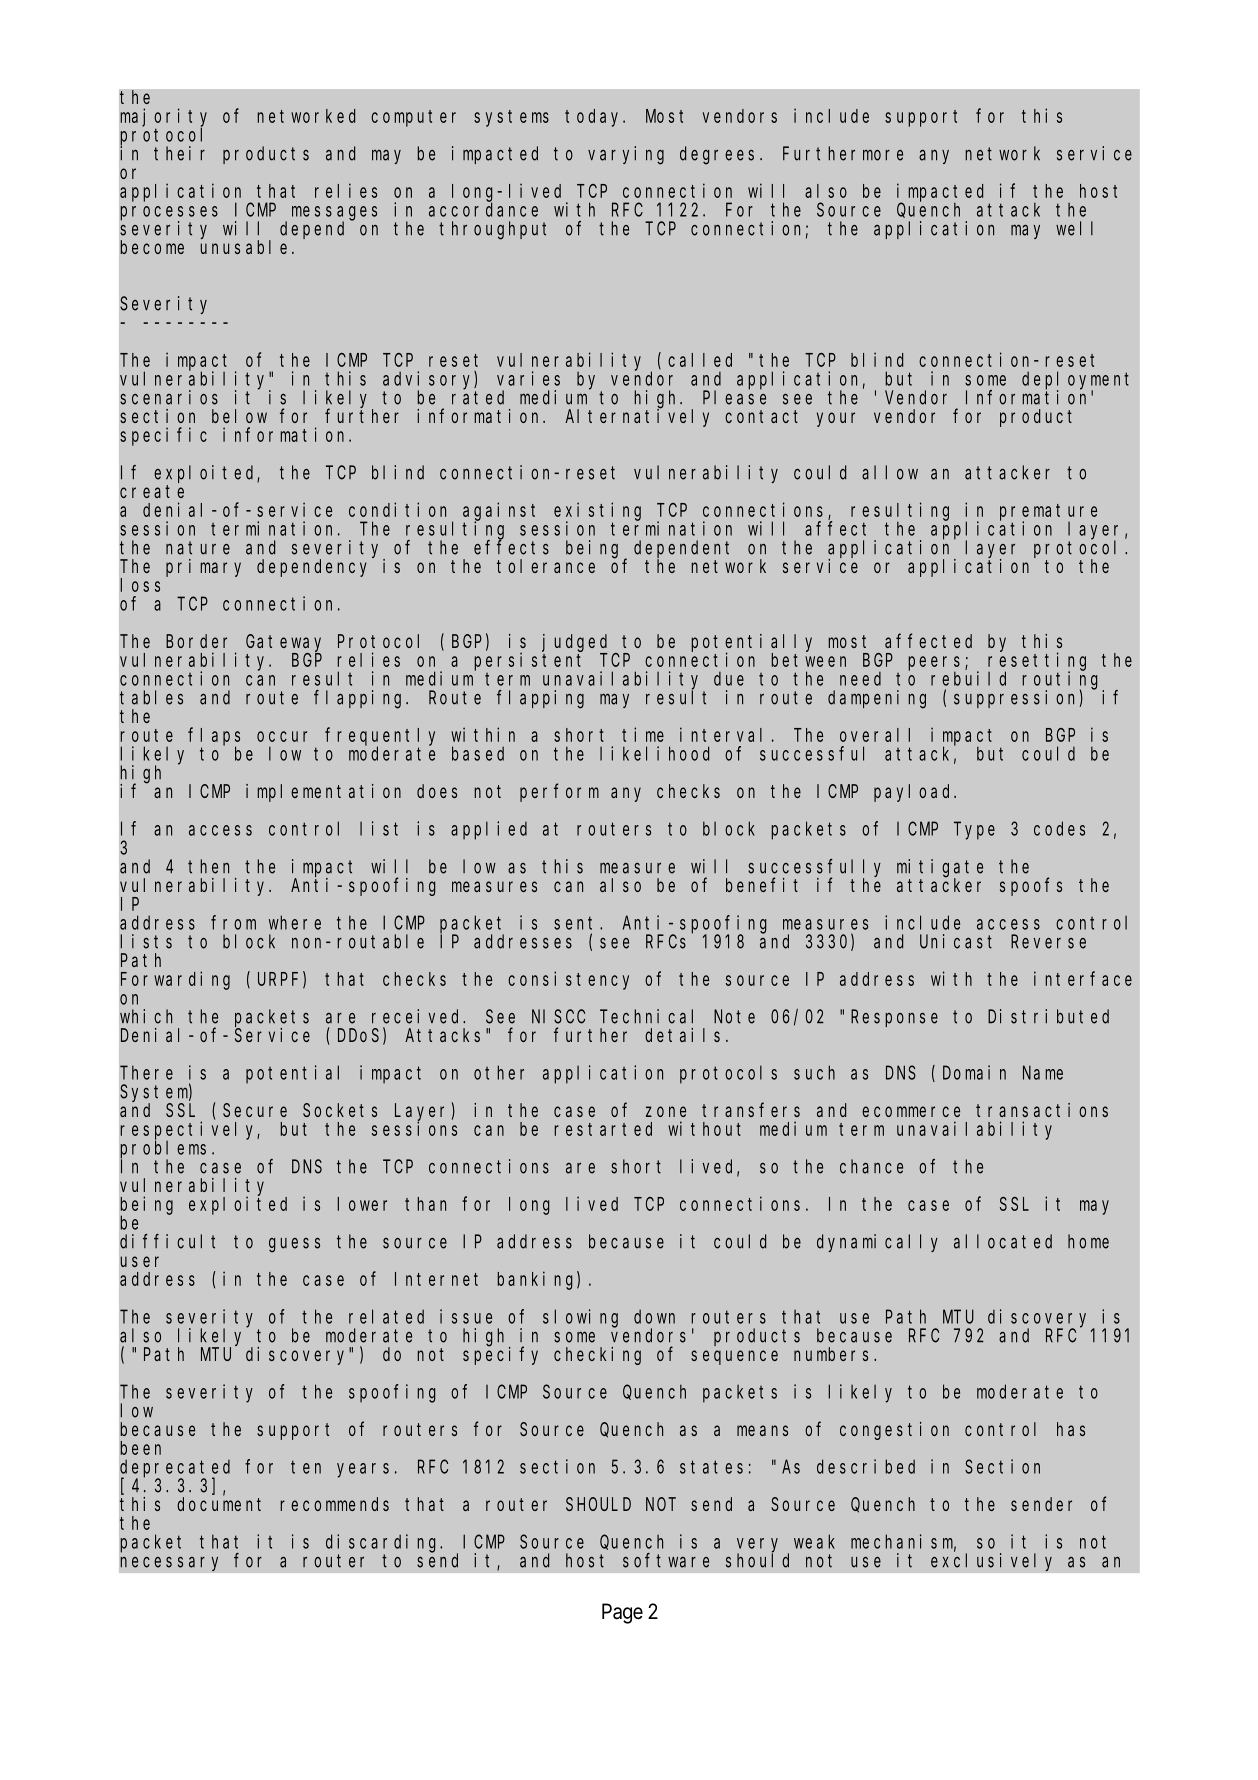  I want to click on messages, so click(334, 214).
